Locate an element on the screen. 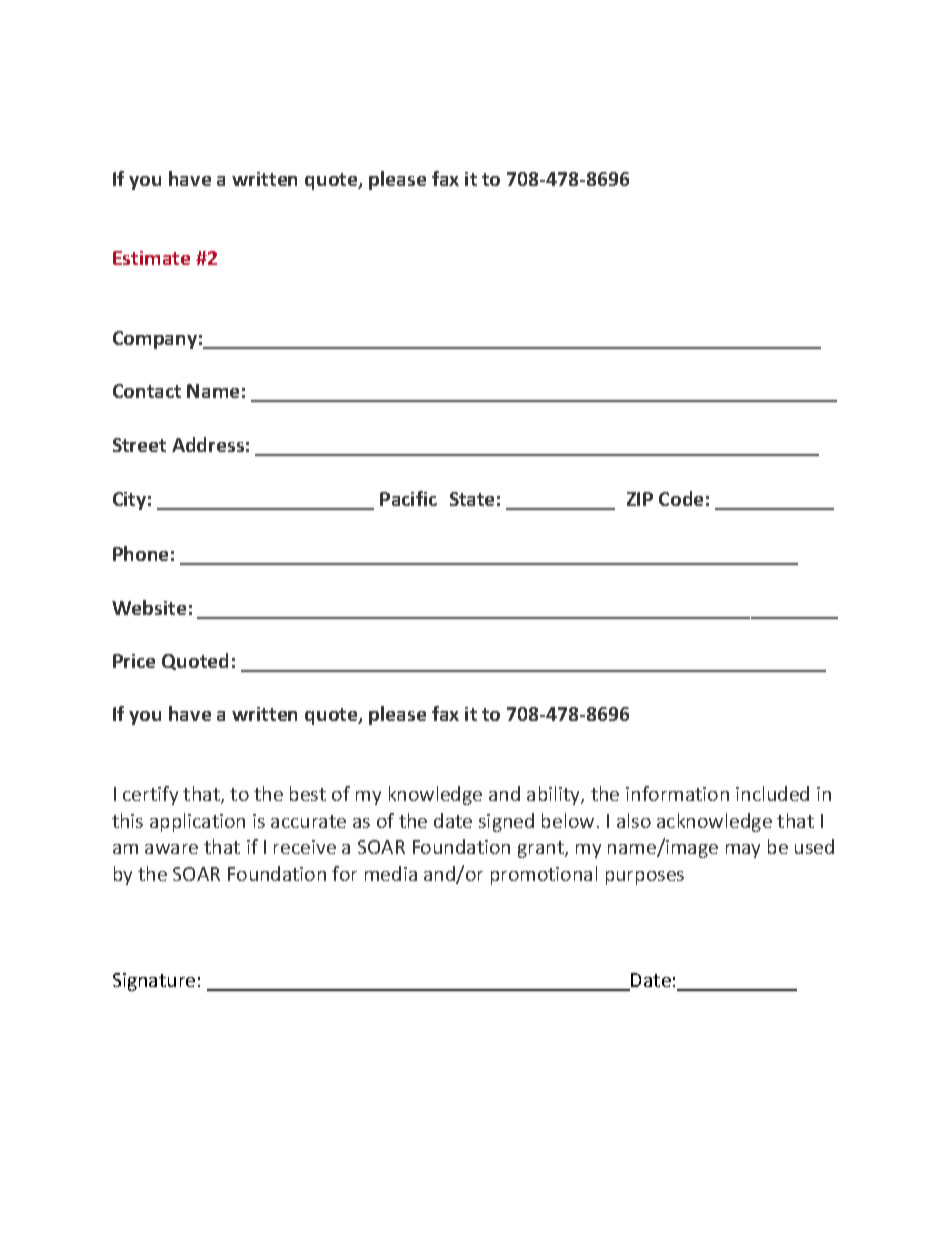 The height and width of the screenshot is (1233, 952). promotional is located at coordinates (544, 875).
